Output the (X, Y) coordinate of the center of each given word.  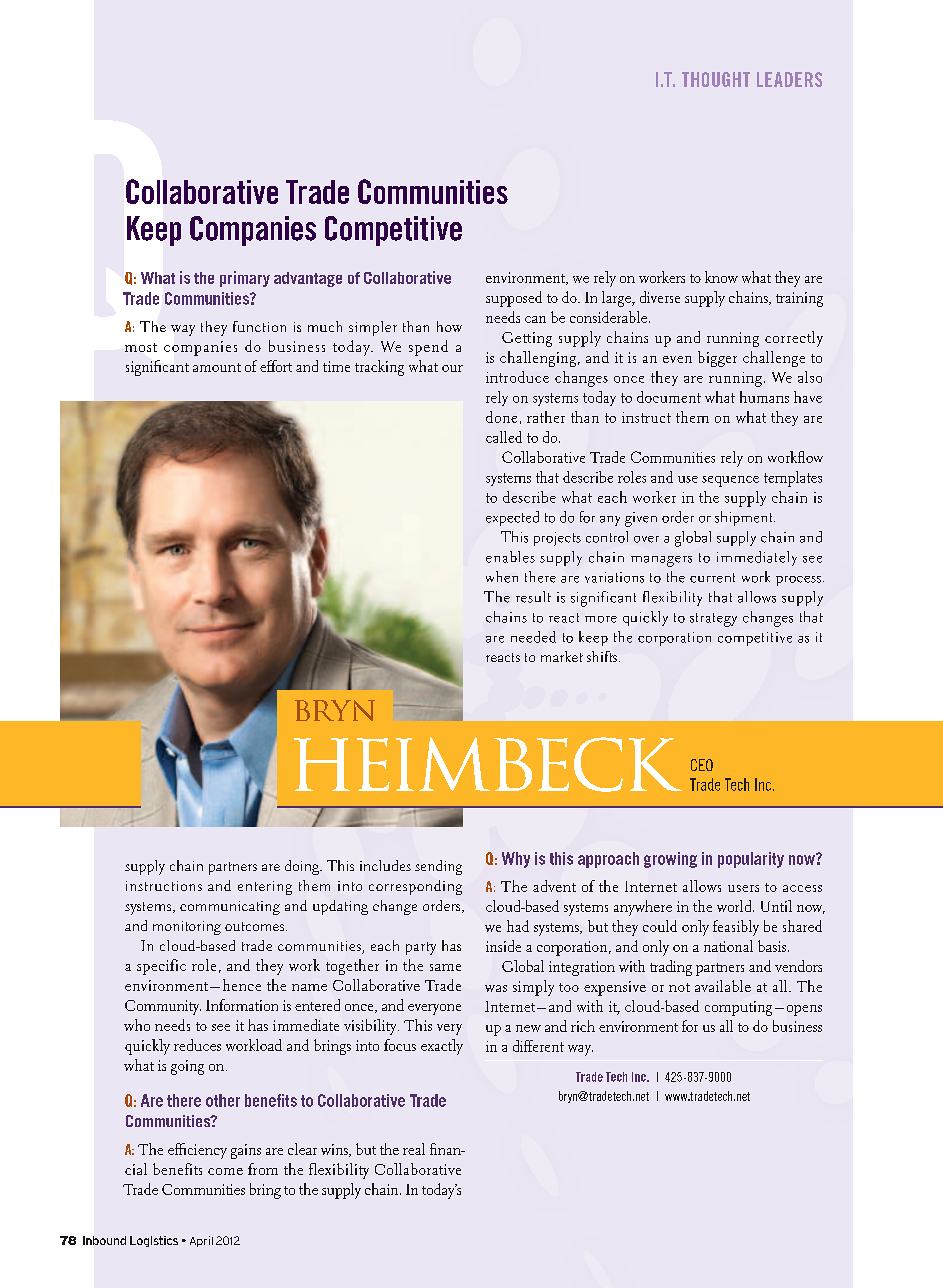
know (721, 277)
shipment (745, 518)
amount (217, 367)
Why (516, 860)
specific (161, 967)
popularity (751, 860)
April (201, 1241)
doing (303, 867)
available (723, 986)
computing (738, 1008)
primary (245, 279)
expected (512, 518)
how (449, 326)
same (445, 967)
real (414, 1149)
